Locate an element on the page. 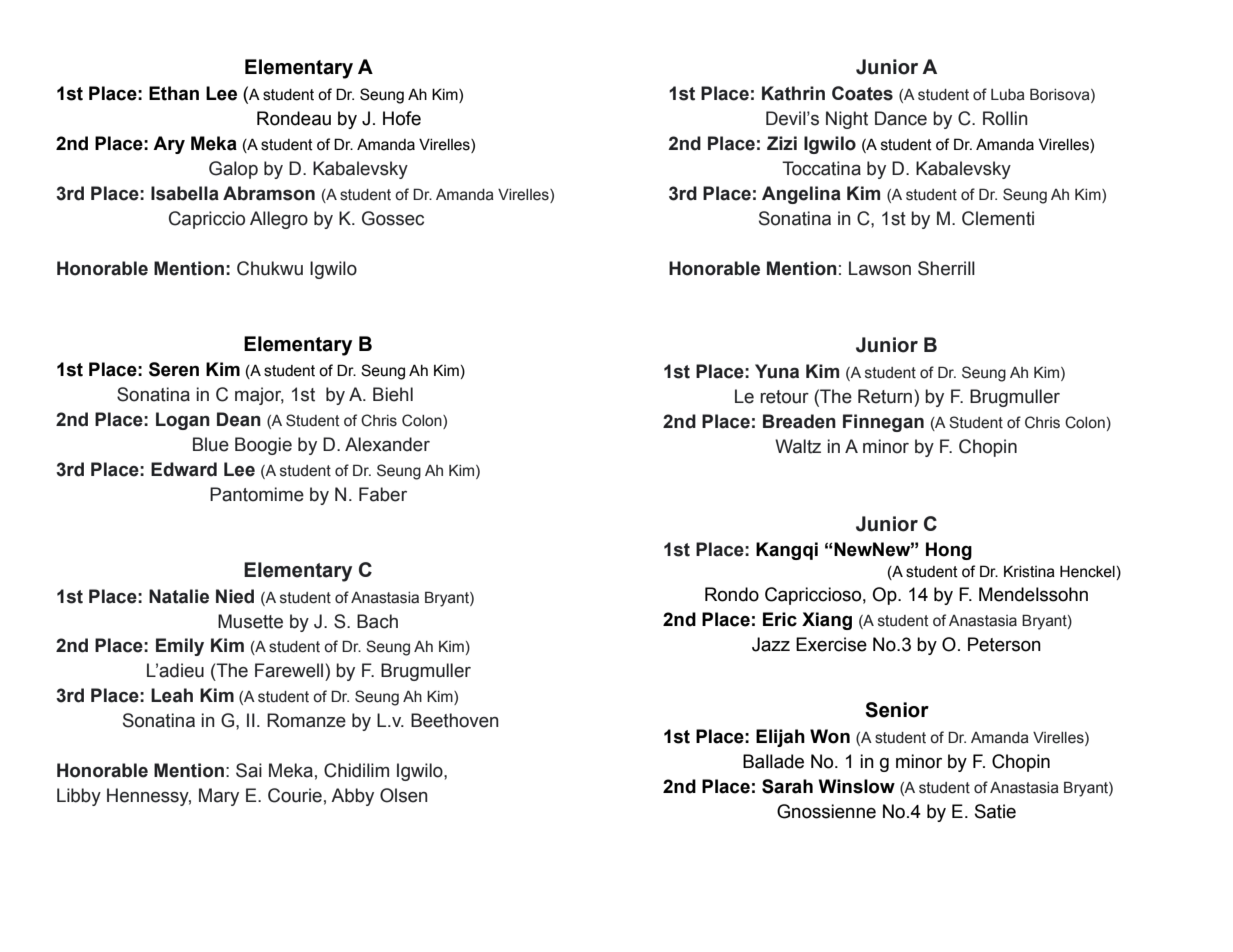 The width and height of the page is (1233, 952). Dance is located at coordinates (901, 118).
